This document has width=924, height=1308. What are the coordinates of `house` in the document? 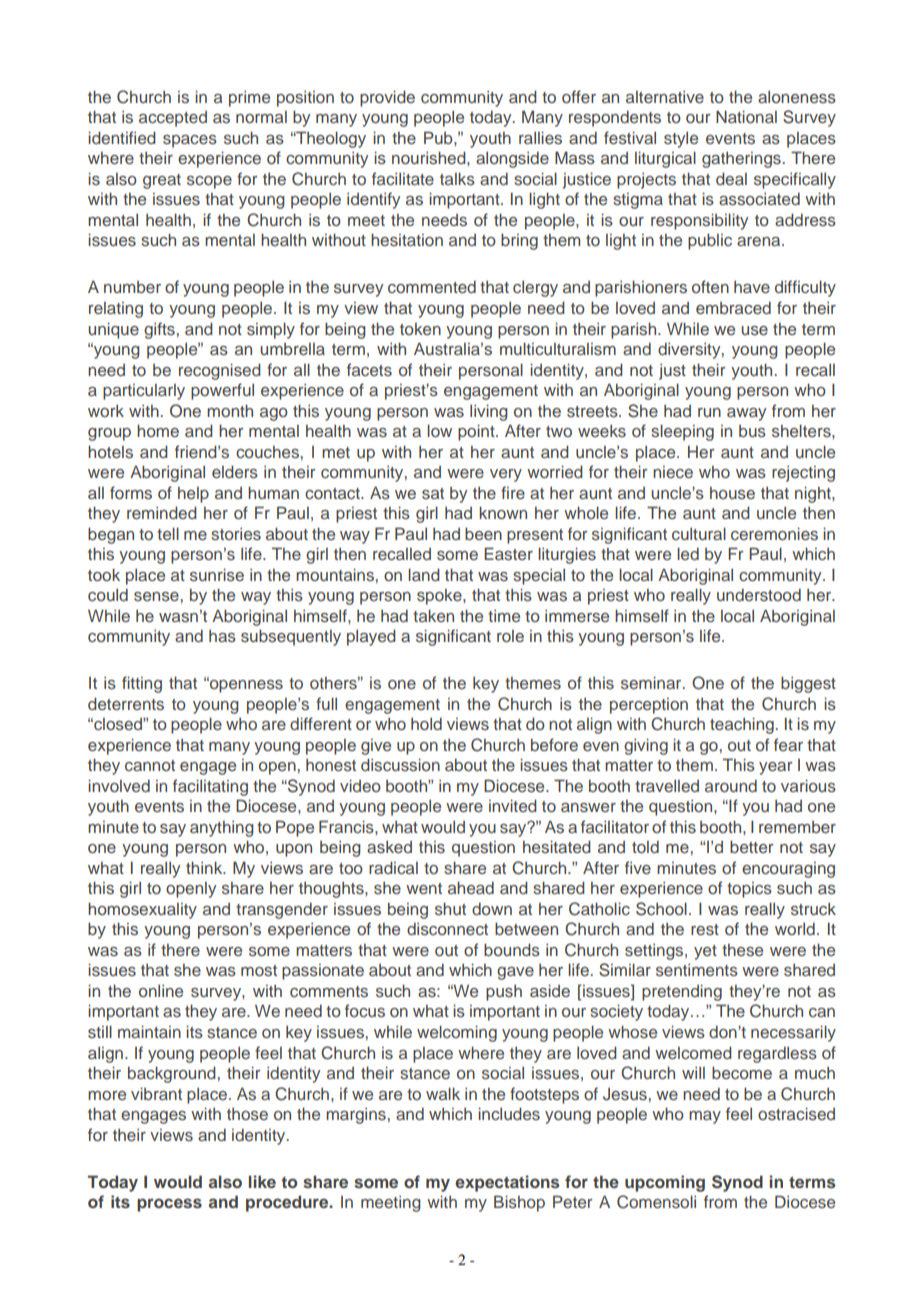 It's located at (732, 493).
